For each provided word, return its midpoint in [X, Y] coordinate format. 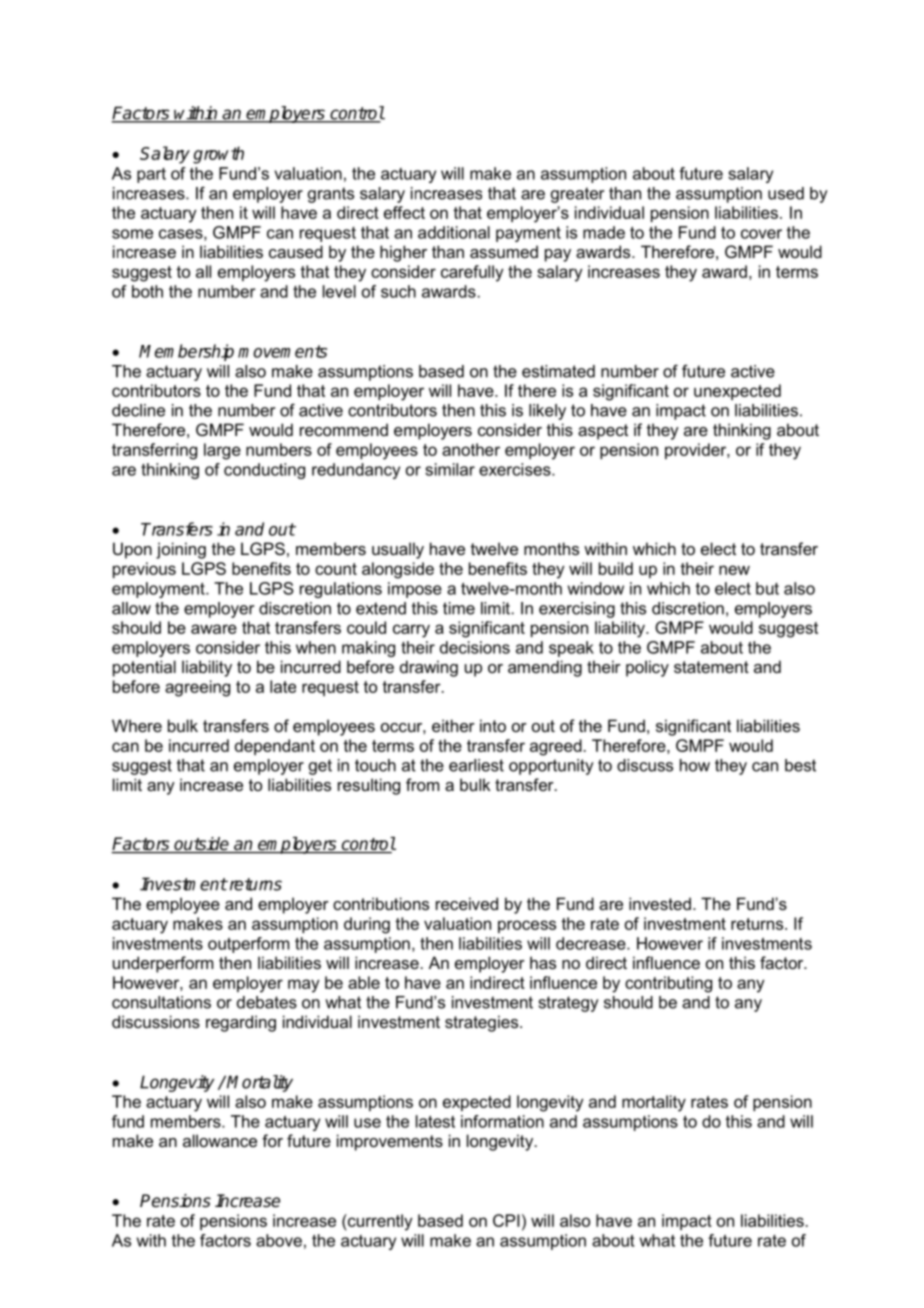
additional [454, 232]
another [471, 449]
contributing [668, 984]
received [467, 903]
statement [711, 667]
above [279, 1240]
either [453, 725]
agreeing [197, 688]
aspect [603, 432]
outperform [248, 945]
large [222, 451]
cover [761, 234]
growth [218, 155]
